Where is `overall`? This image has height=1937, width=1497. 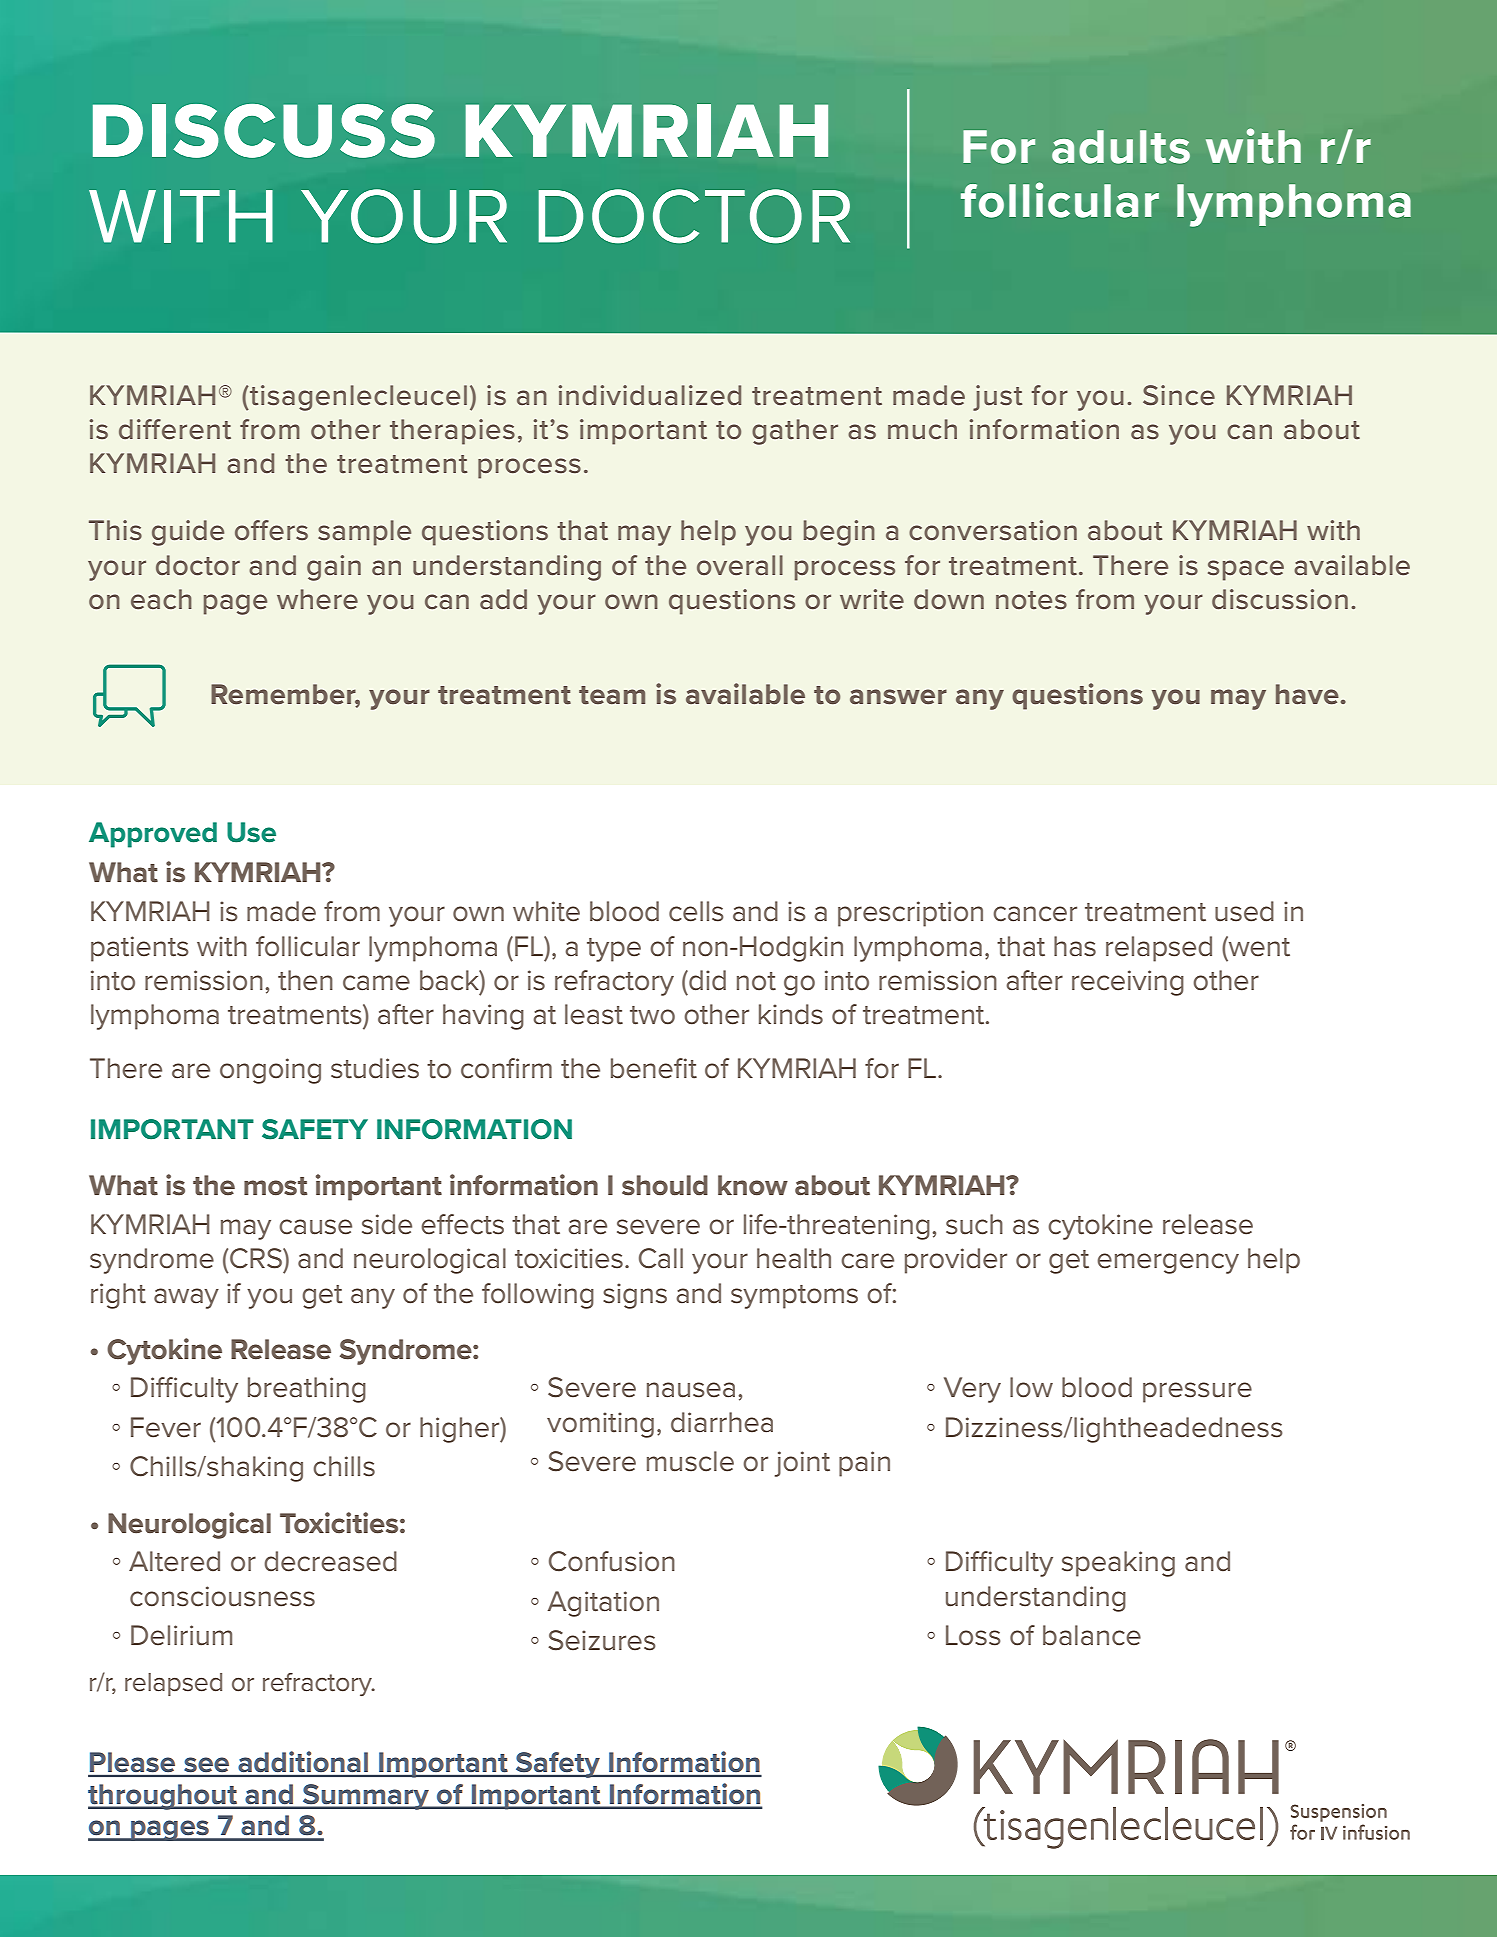
overall is located at coordinates (740, 565).
